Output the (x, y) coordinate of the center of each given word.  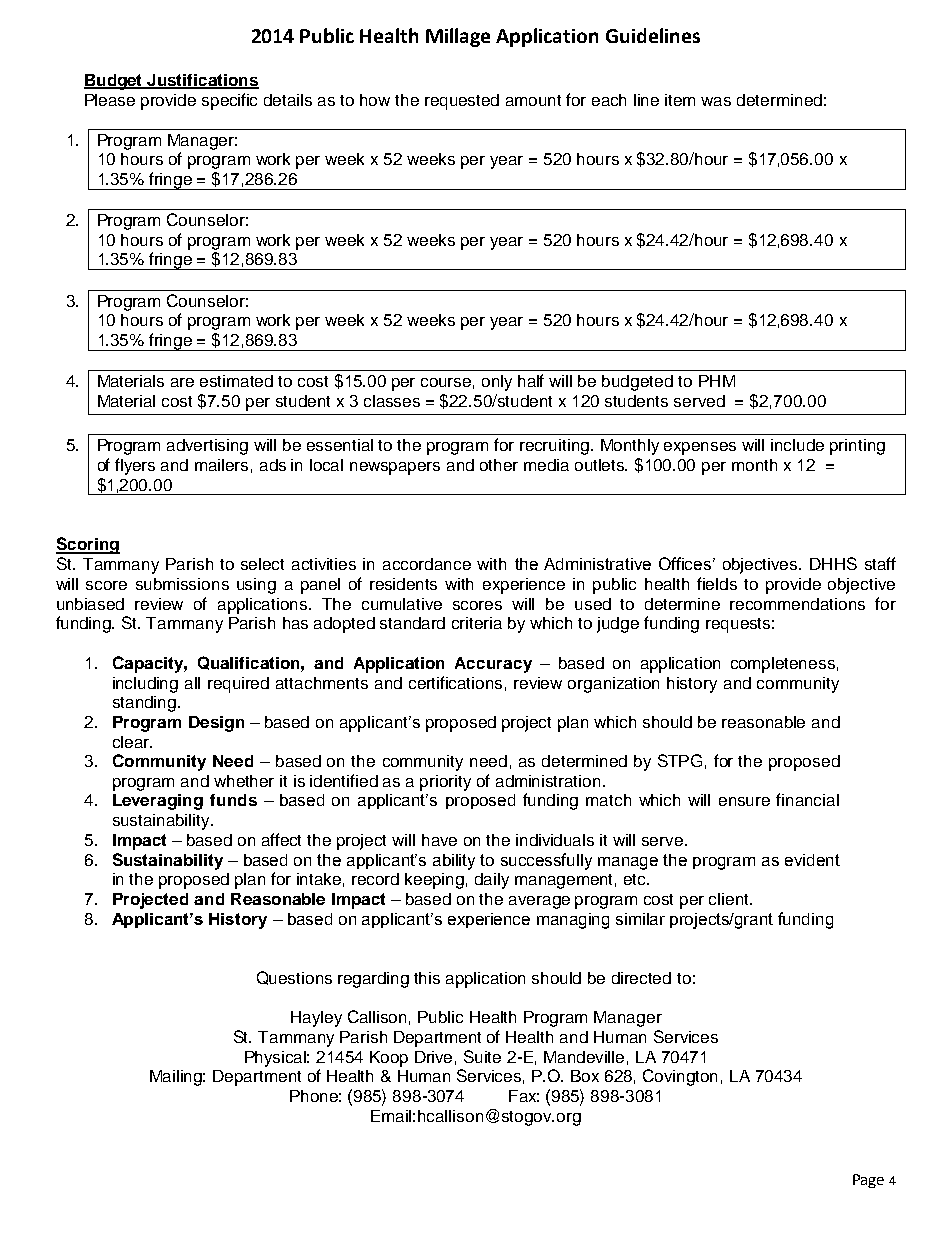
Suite (482, 1056)
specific (229, 101)
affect (281, 839)
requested (462, 102)
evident (812, 860)
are (182, 382)
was (716, 101)
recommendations (797, 604)
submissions (182, 584)
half (531, 380)
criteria (477, 623)
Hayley (316, 1019)
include (797, 445)
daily (492, 881)
